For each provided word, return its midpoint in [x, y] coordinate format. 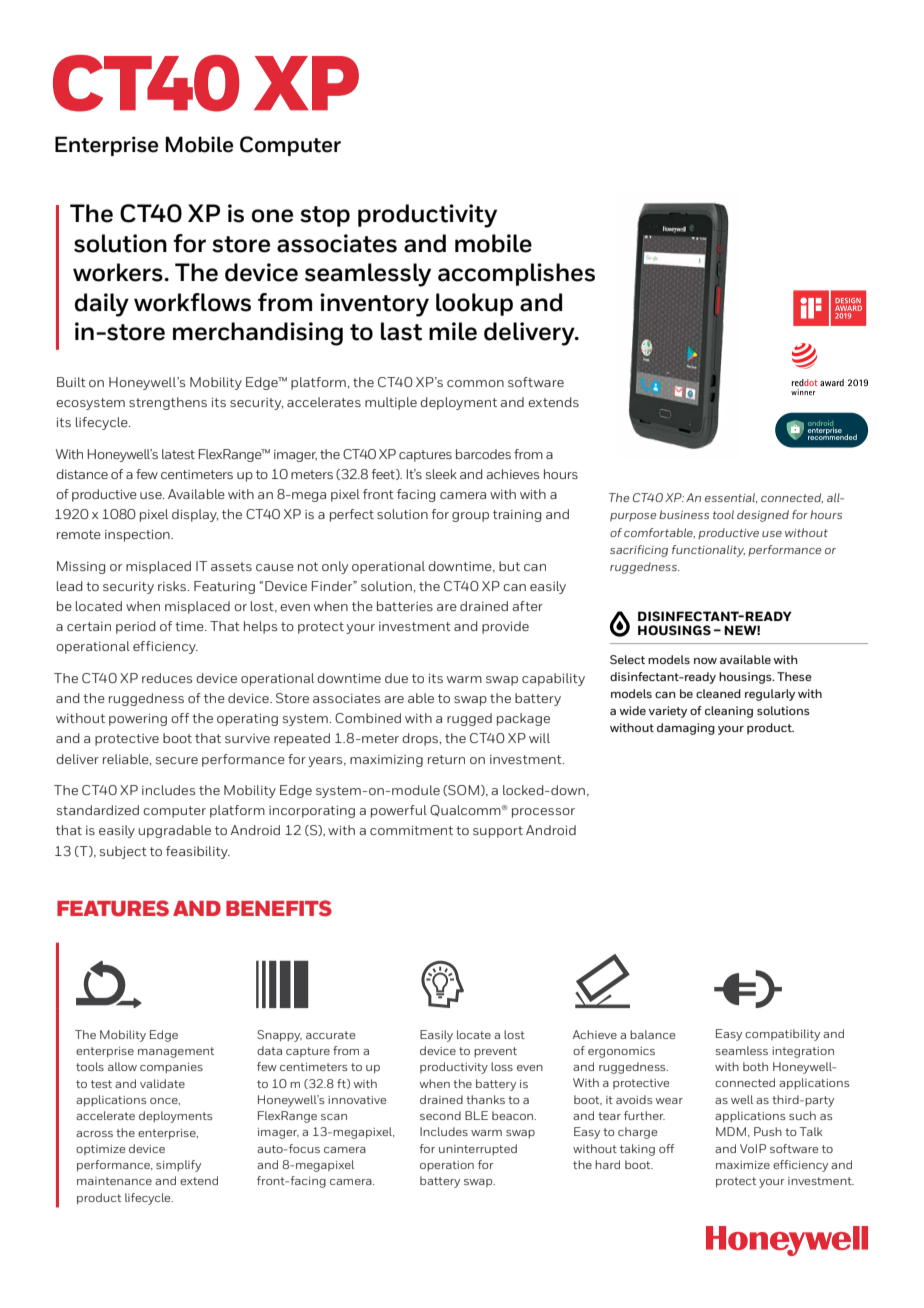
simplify [178, 1166]
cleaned [718, 693]
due [396, 678]
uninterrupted [478, 1149]
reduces [167, 678]
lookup [474, 304]
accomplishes [516, 274]
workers [118, 272]
